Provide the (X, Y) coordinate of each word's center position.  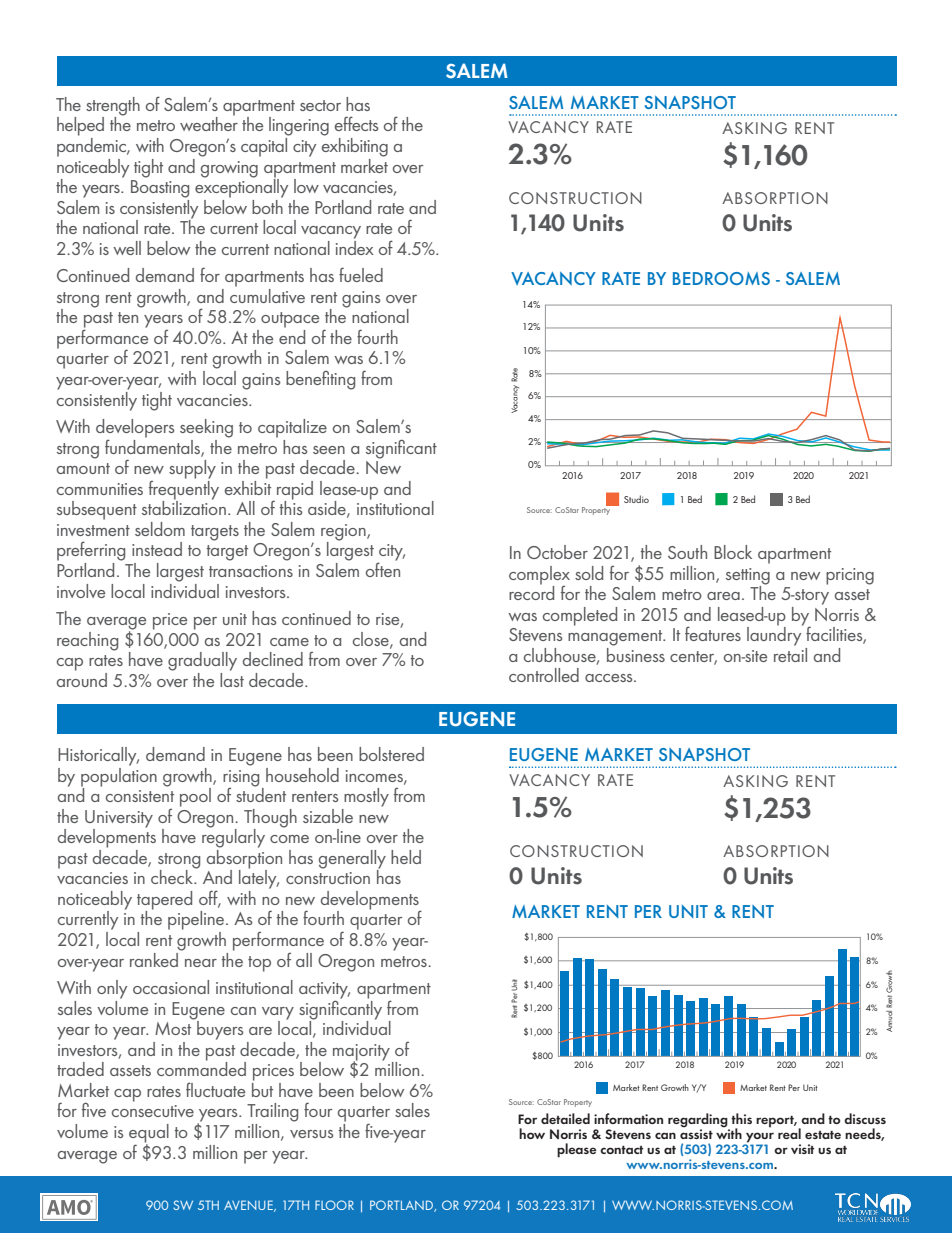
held (406, 857)
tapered (164, 901)
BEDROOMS (721, 278)
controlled (544, 675)
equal (149, 1134)
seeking (206, 428)
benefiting (320, 380)
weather (209, 123)
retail (790, 653)
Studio (636, 499)
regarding (699, 1121)
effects (357, 123)
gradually (202, 661)
